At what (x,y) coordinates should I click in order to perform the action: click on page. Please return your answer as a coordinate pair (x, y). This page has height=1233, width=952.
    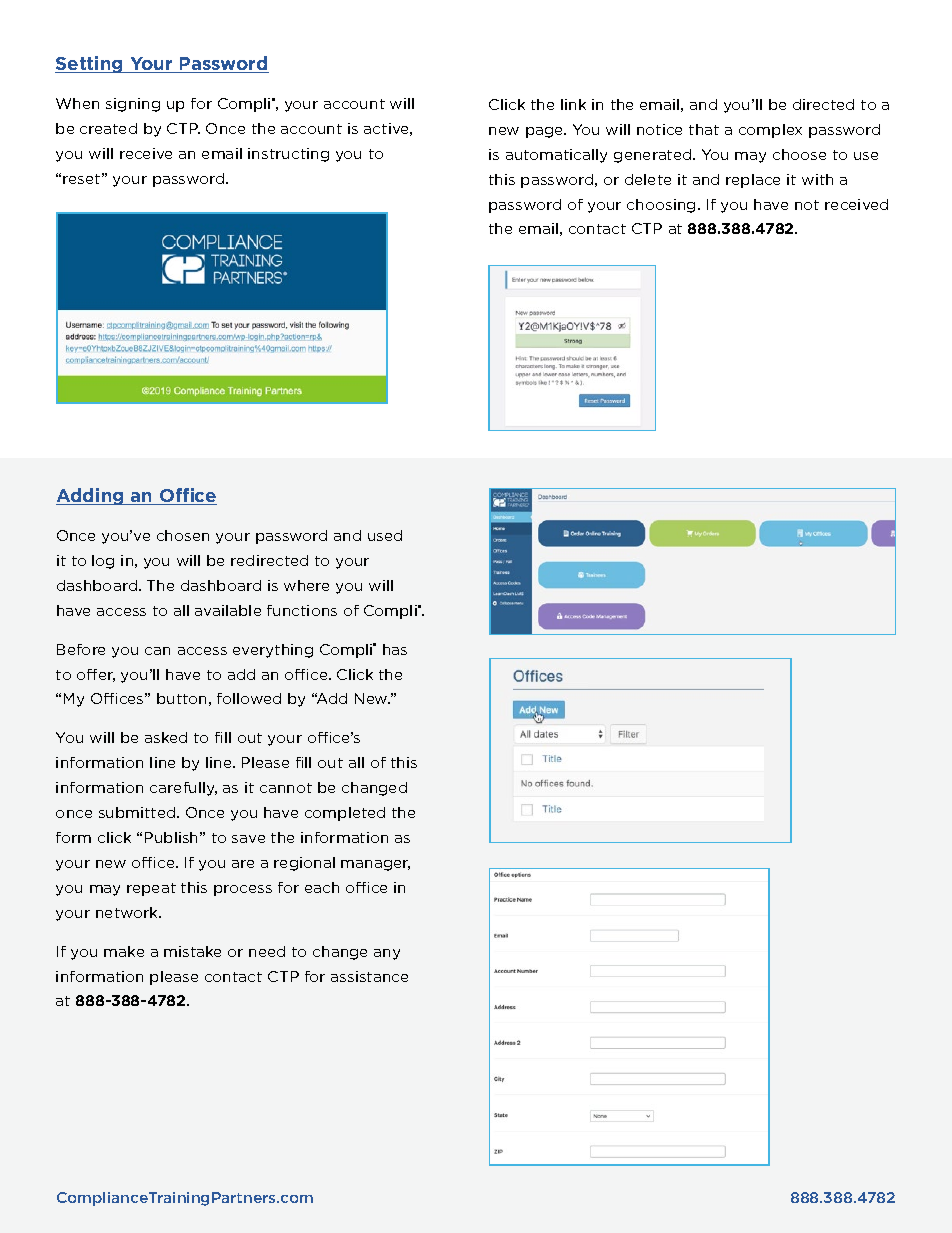
    Looking at the image, I should click on (546, 132).
